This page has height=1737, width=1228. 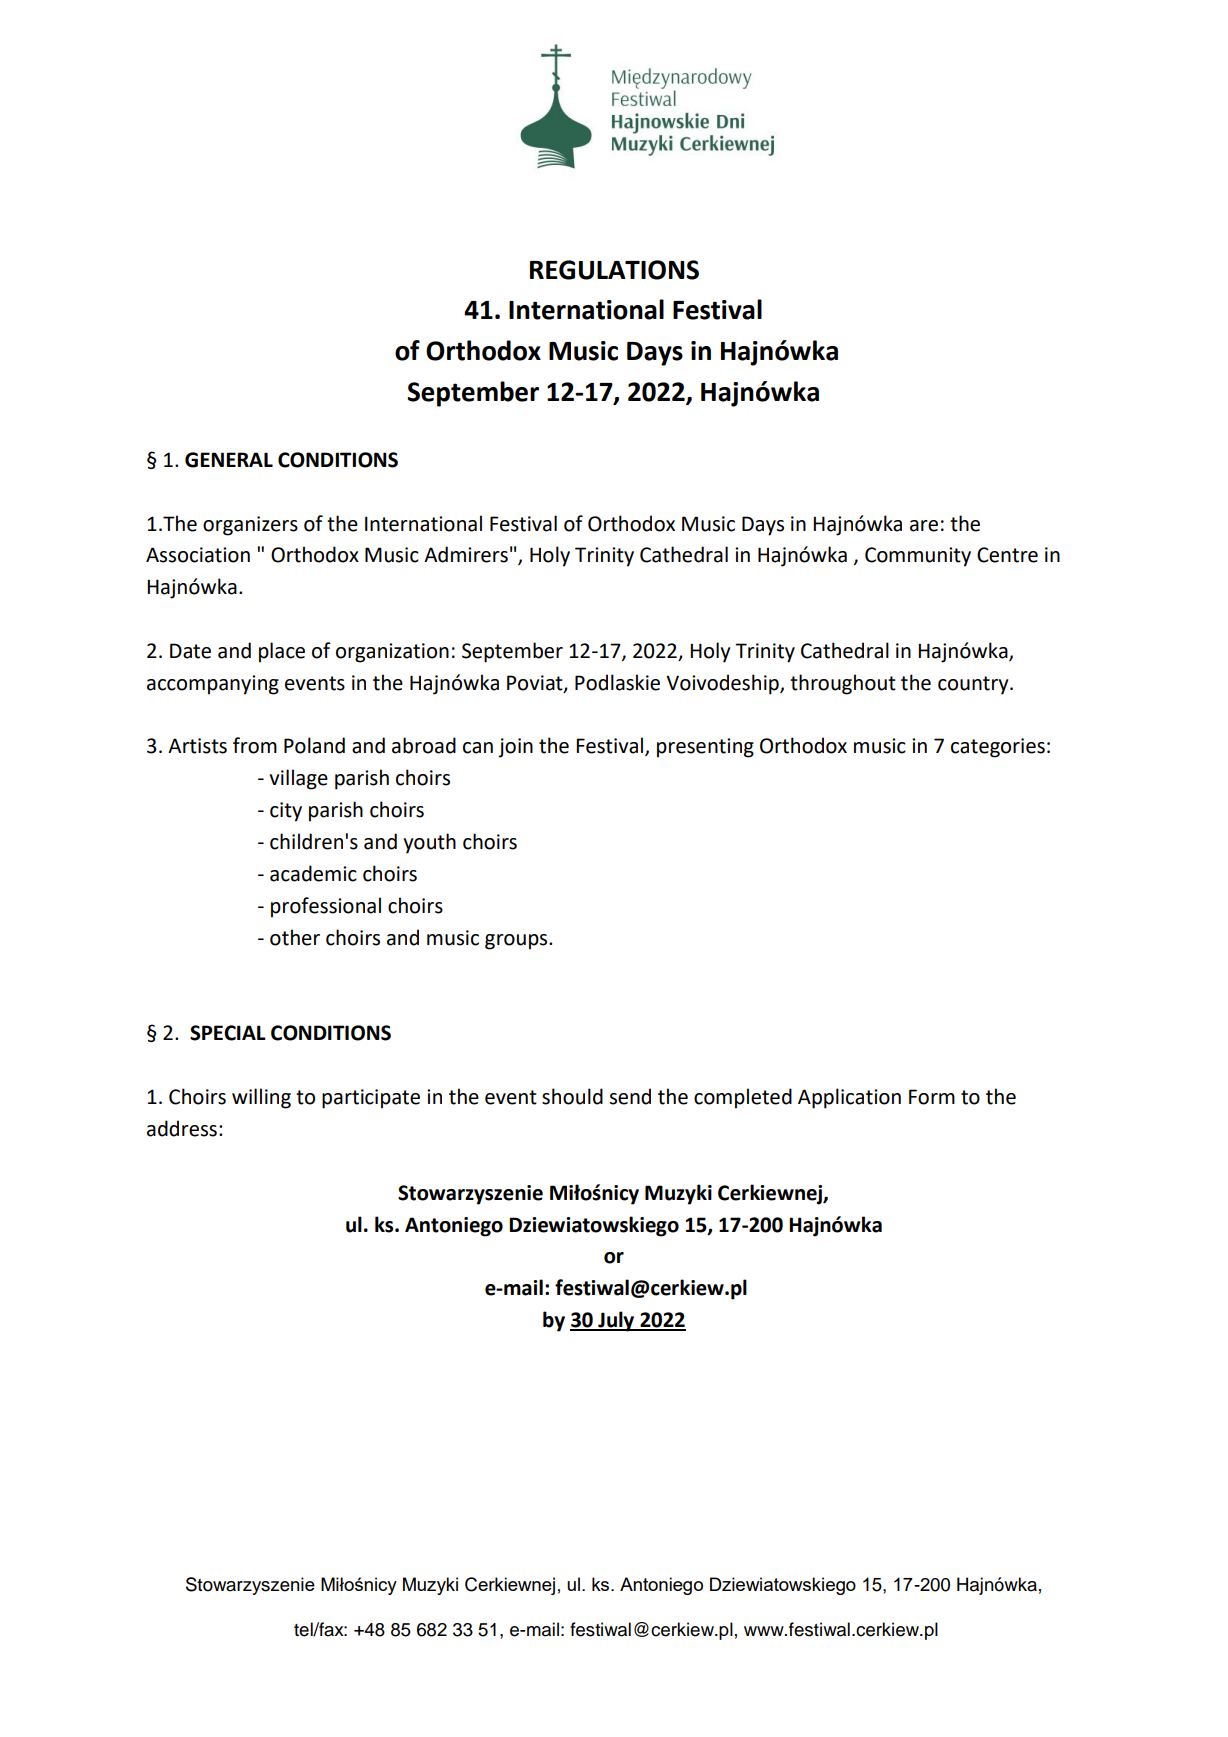 What do you see at coordinates (924, 526) in the page?
I see `are` at bounding box center [924, 526].
